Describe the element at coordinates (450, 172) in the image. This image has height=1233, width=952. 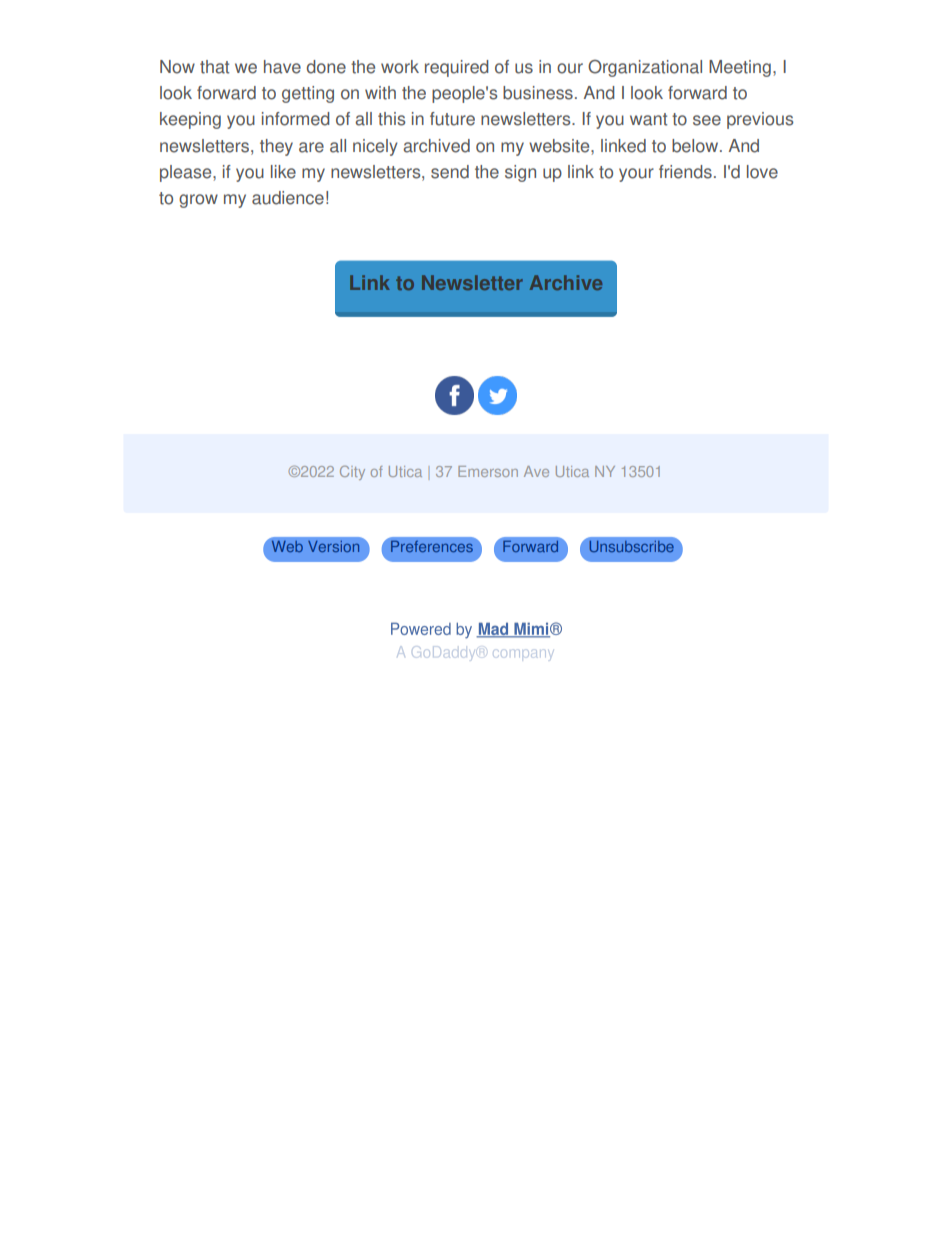
I see `send` at that location.
